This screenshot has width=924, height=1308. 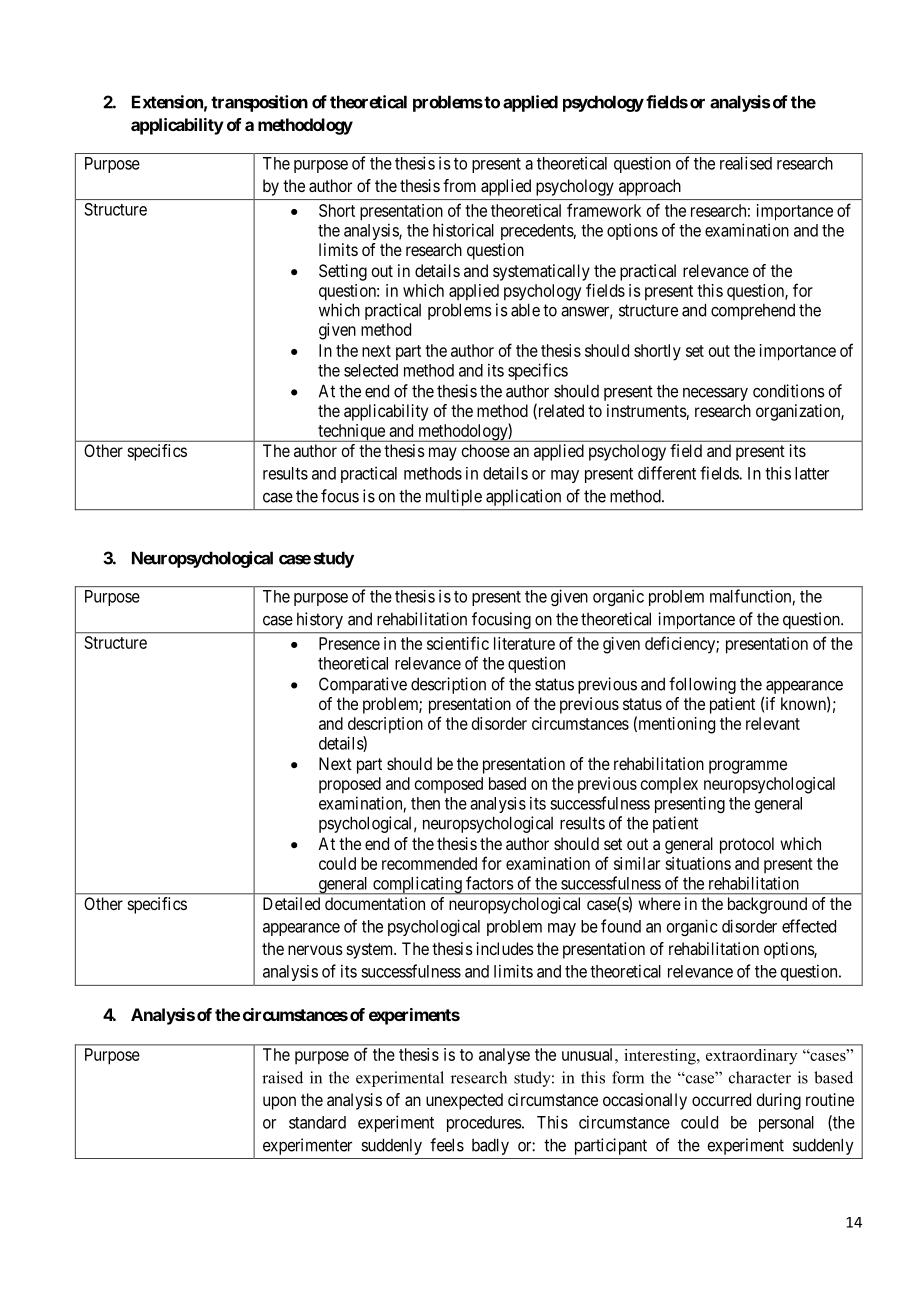 What do you see at coordinates (485, 1124) in the screenshot?
I see `procedures` at bounding box center [485, 1124].
